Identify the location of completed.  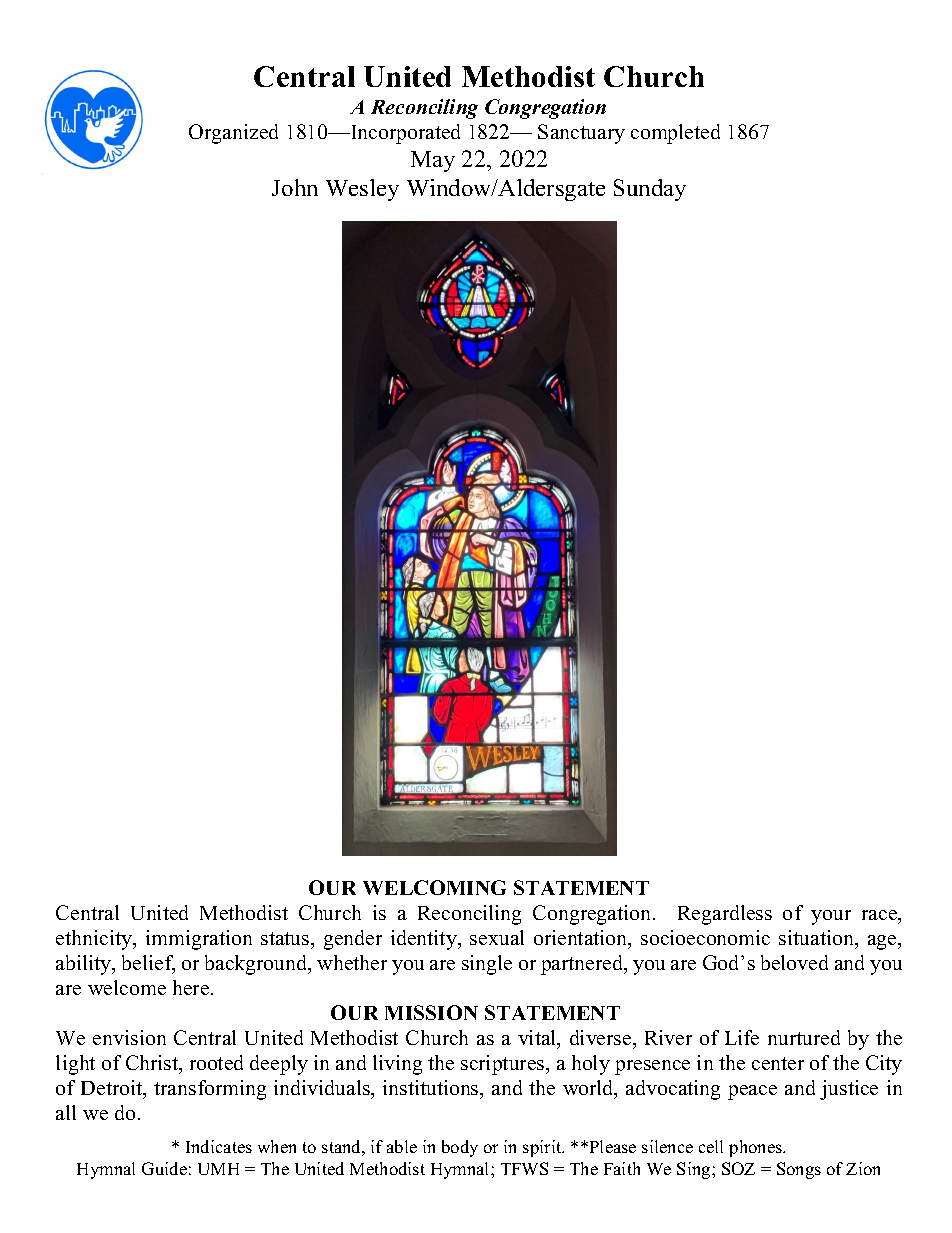
(675, 134).
